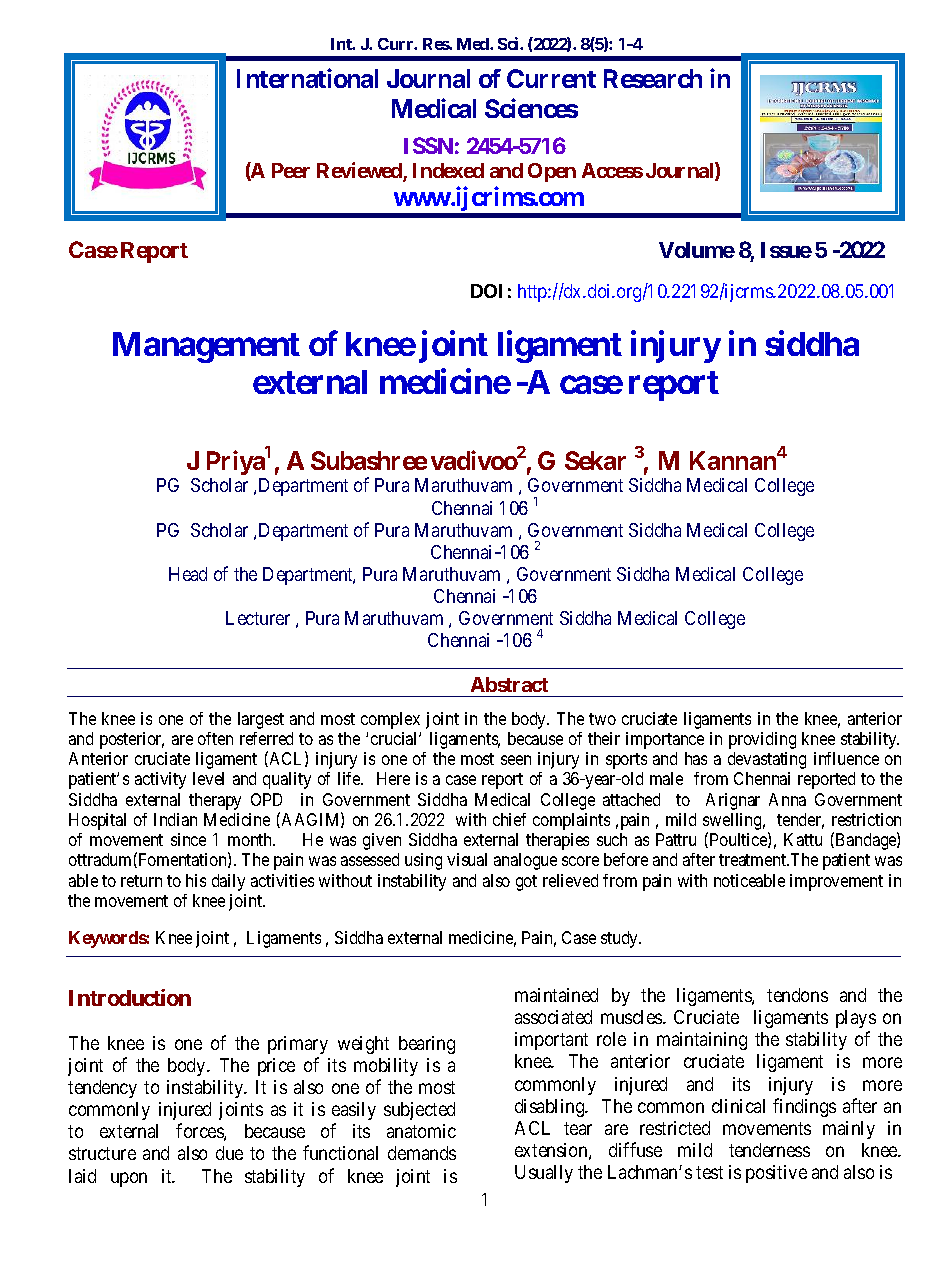  I want to click on demands, so click(422, 1153).
